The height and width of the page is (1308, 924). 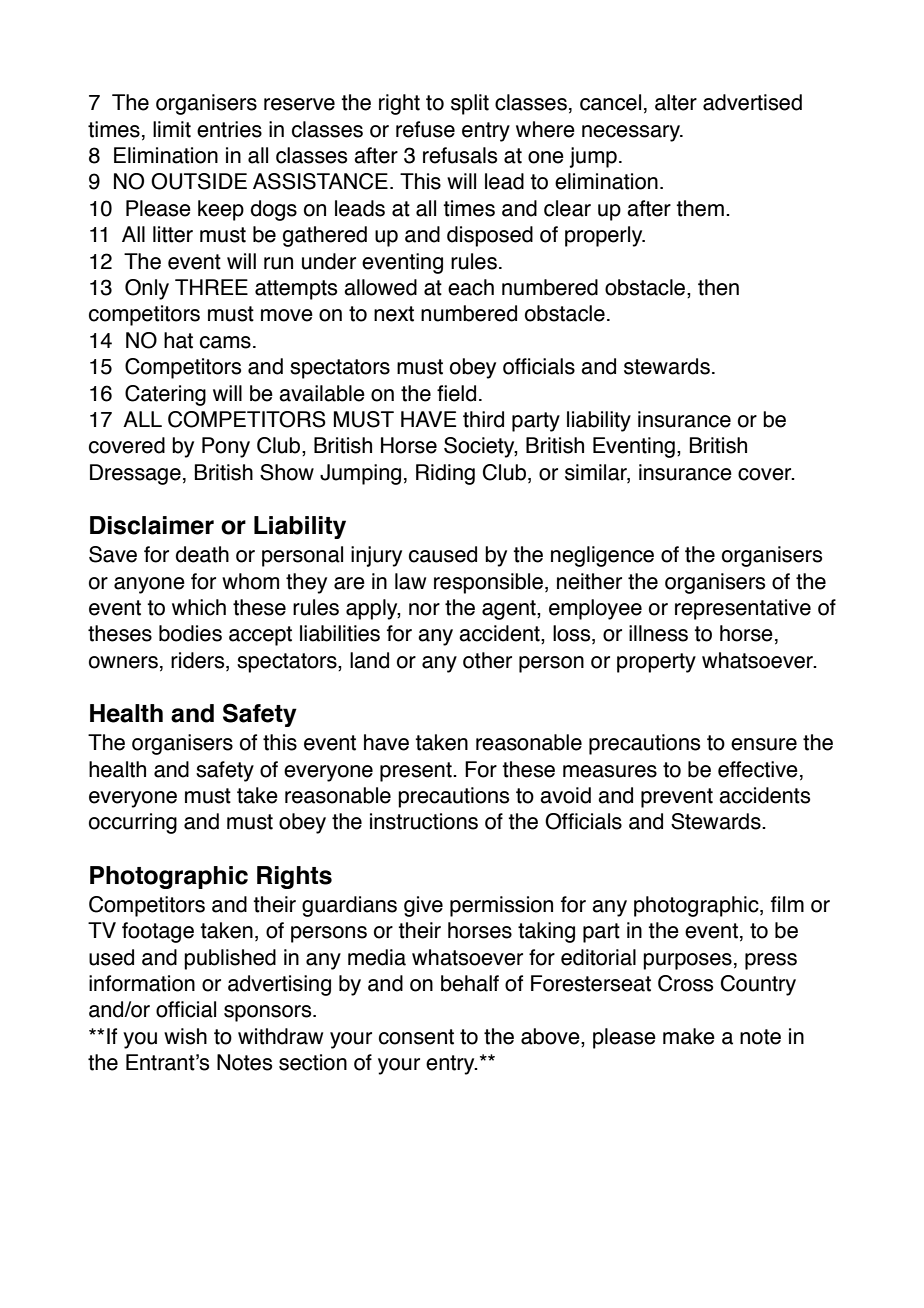 I want to click on THREE, so click(x=211, y=287).
